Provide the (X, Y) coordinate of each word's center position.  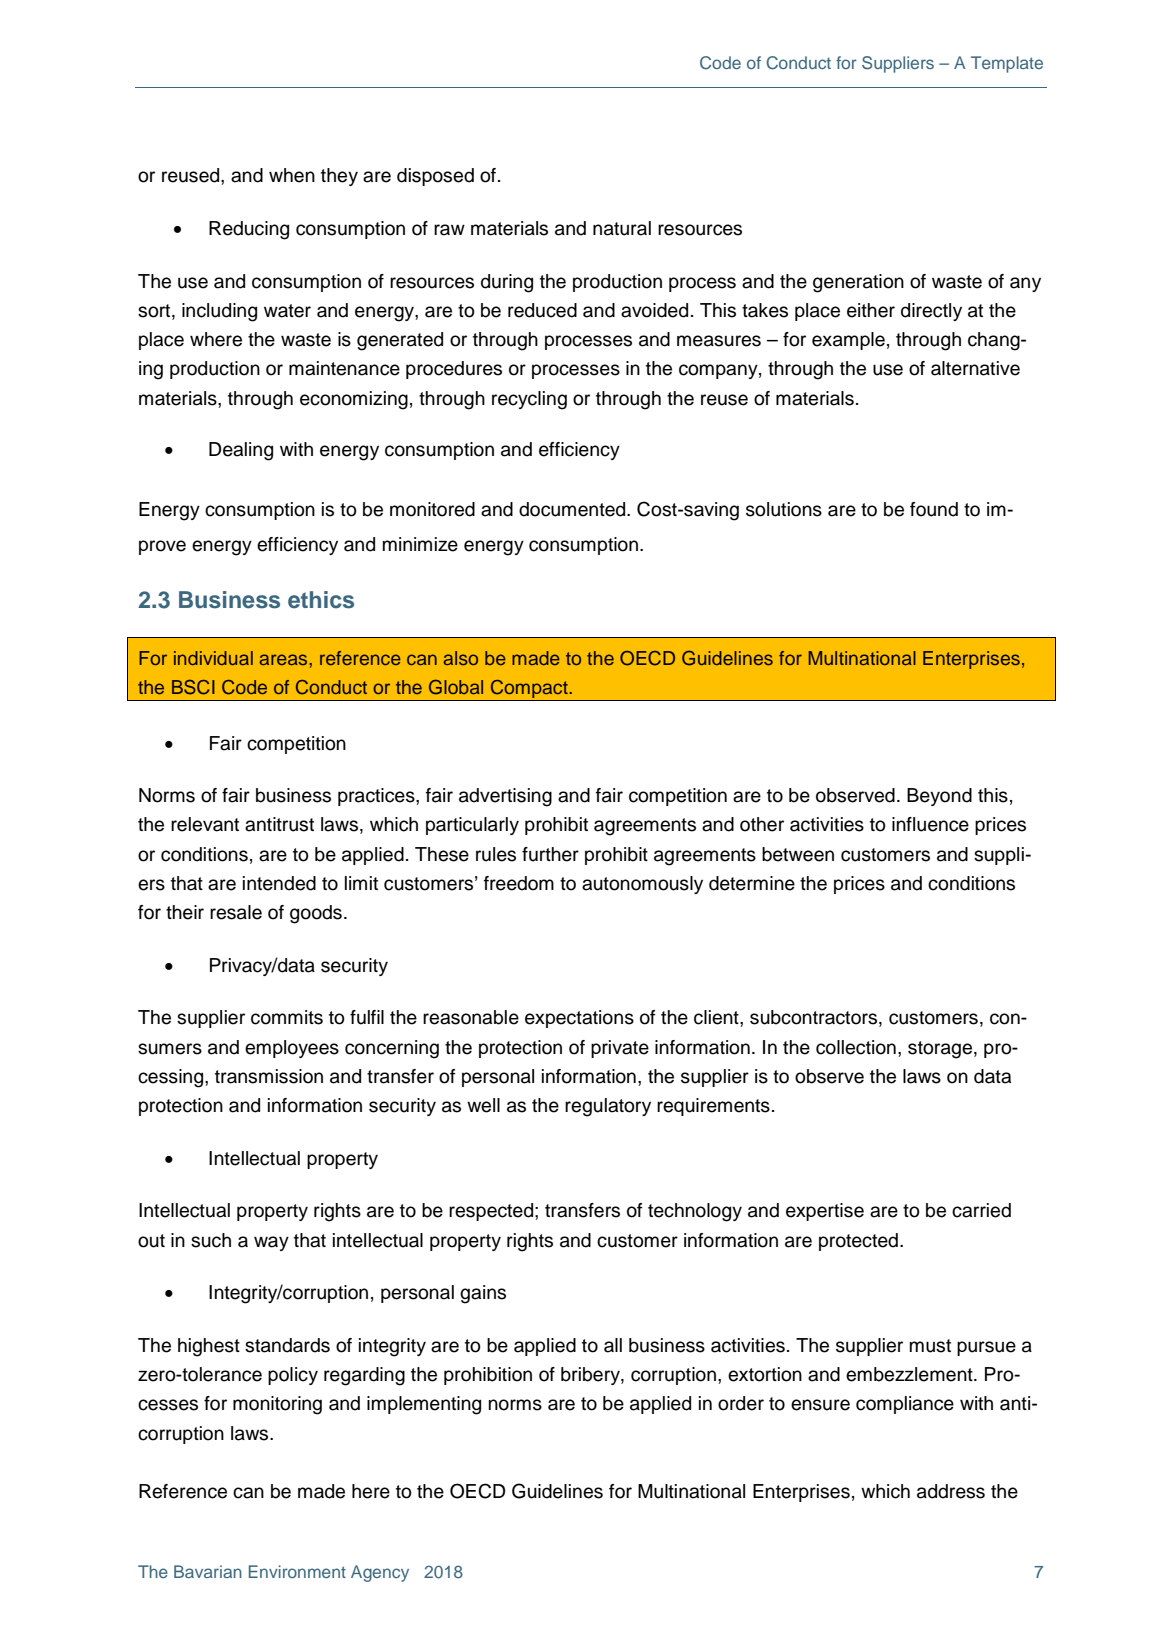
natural (622, 228)
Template (1007, 64)
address (951, 1491)
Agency (380, 1573)
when (292, 175)
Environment (297, 1571)
